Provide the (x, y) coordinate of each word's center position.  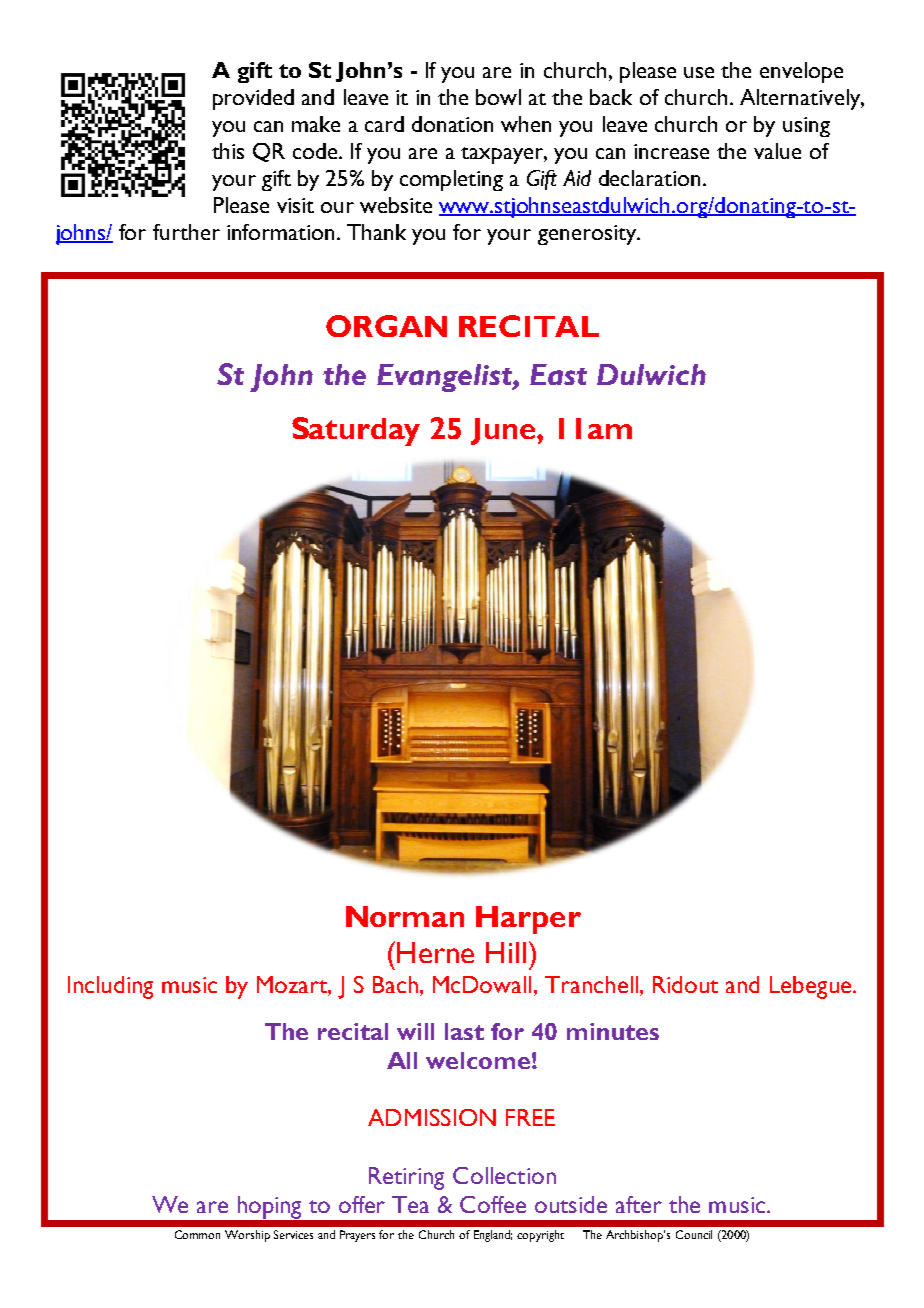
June (504, 431)
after (639, 1204)
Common (197, 1234)
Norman (405, 916)
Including (110, 987)
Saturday (356, 431)
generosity (588, 235)
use (699, 72)
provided (253, 99)
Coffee (493, 1204)
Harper (528, 920)
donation (452, 124)
